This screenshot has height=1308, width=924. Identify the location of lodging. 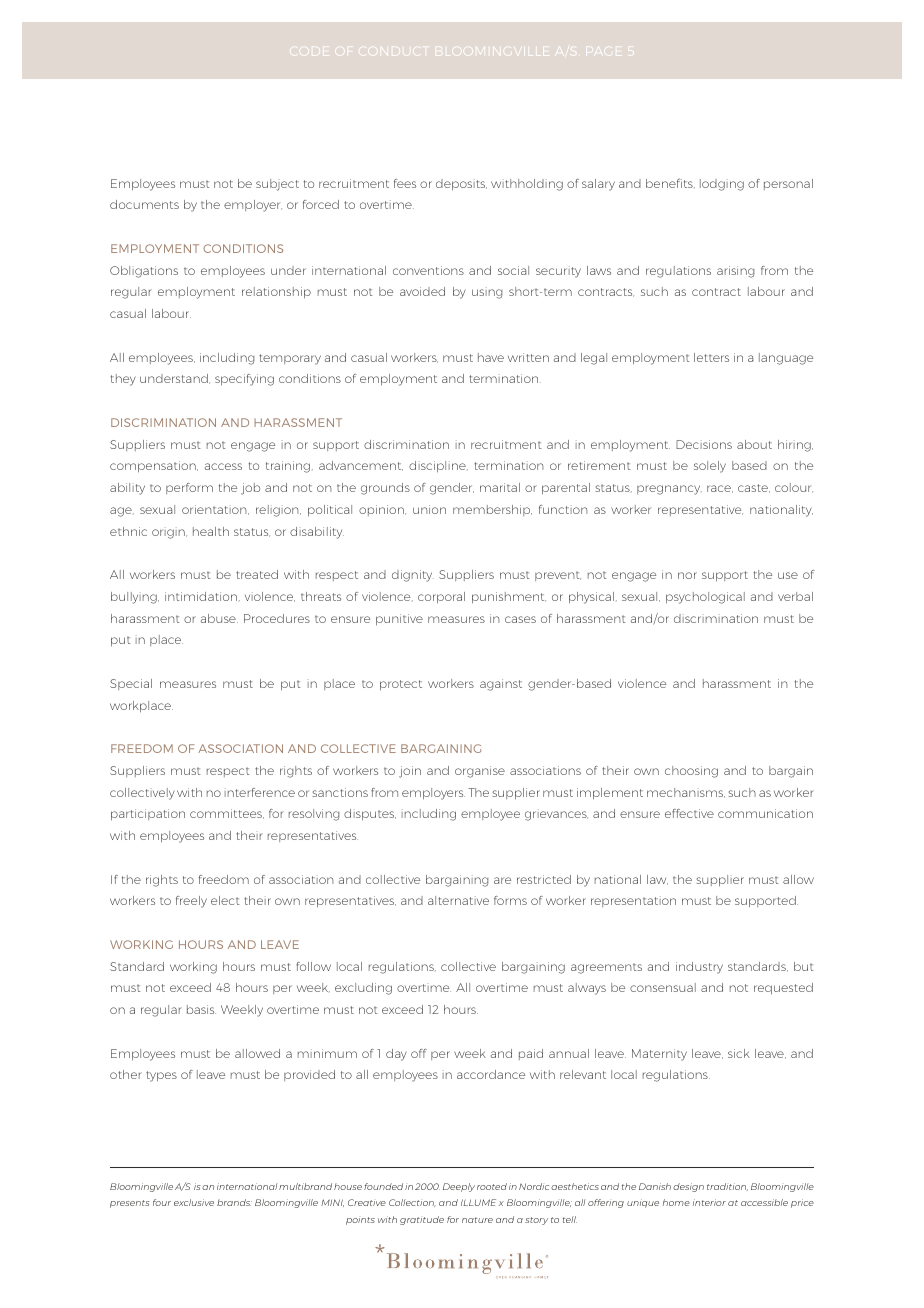
(722, 185).
